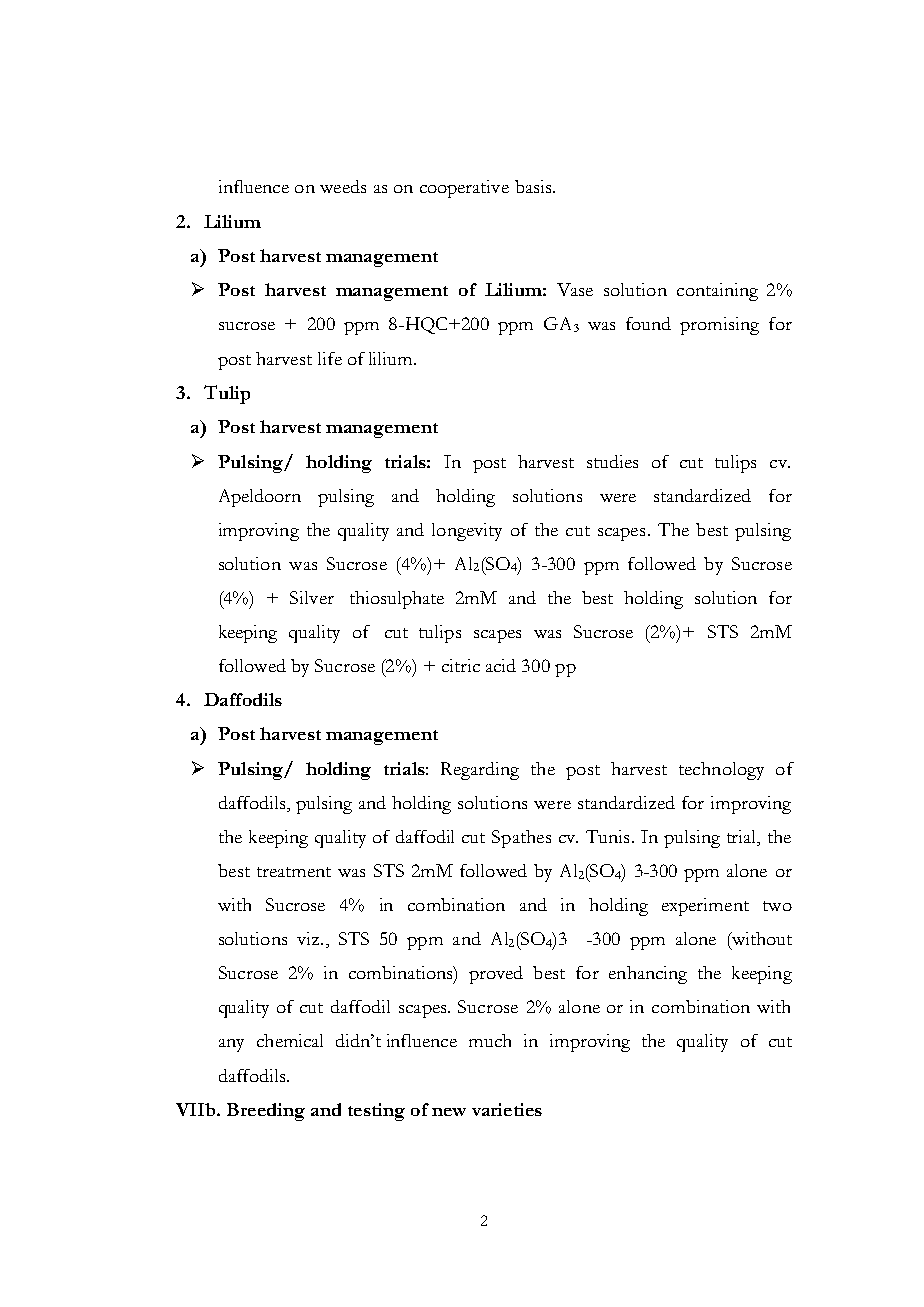 This document has width=924, height=1307. I want to click on treatment, so click(294, 872).
